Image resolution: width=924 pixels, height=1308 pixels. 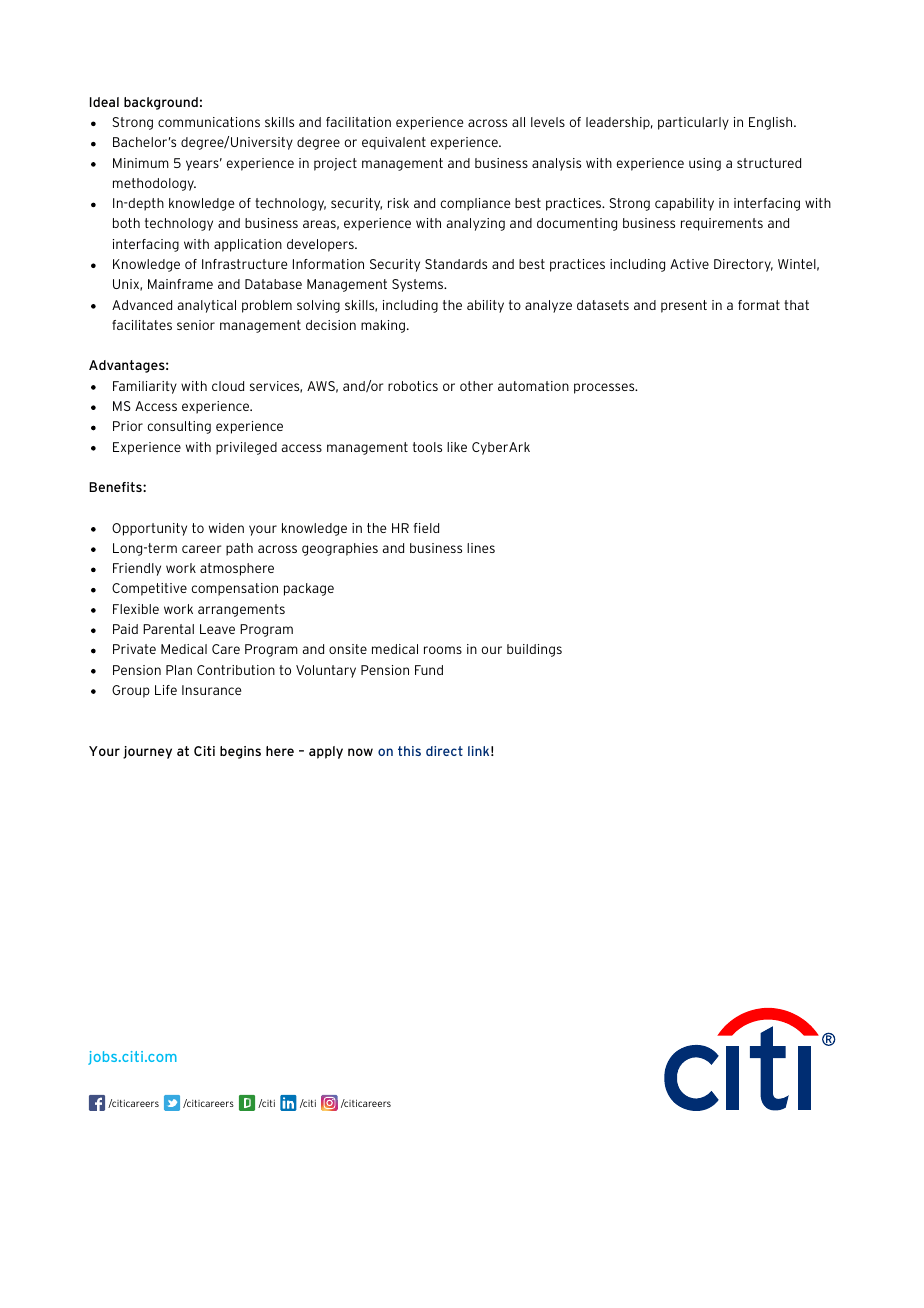 I want to click on communications, so click(x=209, y=122).
